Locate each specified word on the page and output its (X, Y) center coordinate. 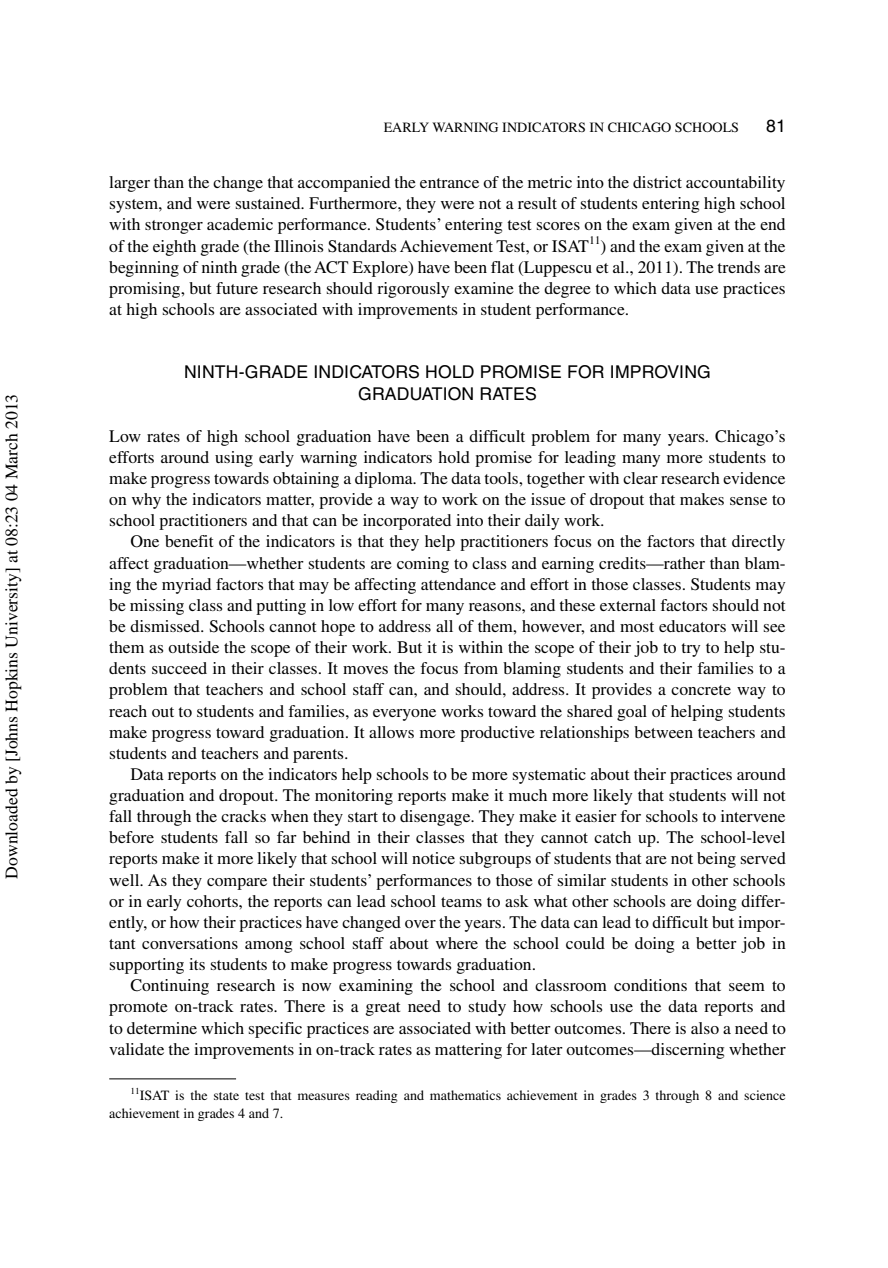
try (690, 650)
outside (193, 647)
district (657, 182)
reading (377, 1096)
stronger (174, 227)
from (481, 668)
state (226, 1096)
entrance (449, 183)
